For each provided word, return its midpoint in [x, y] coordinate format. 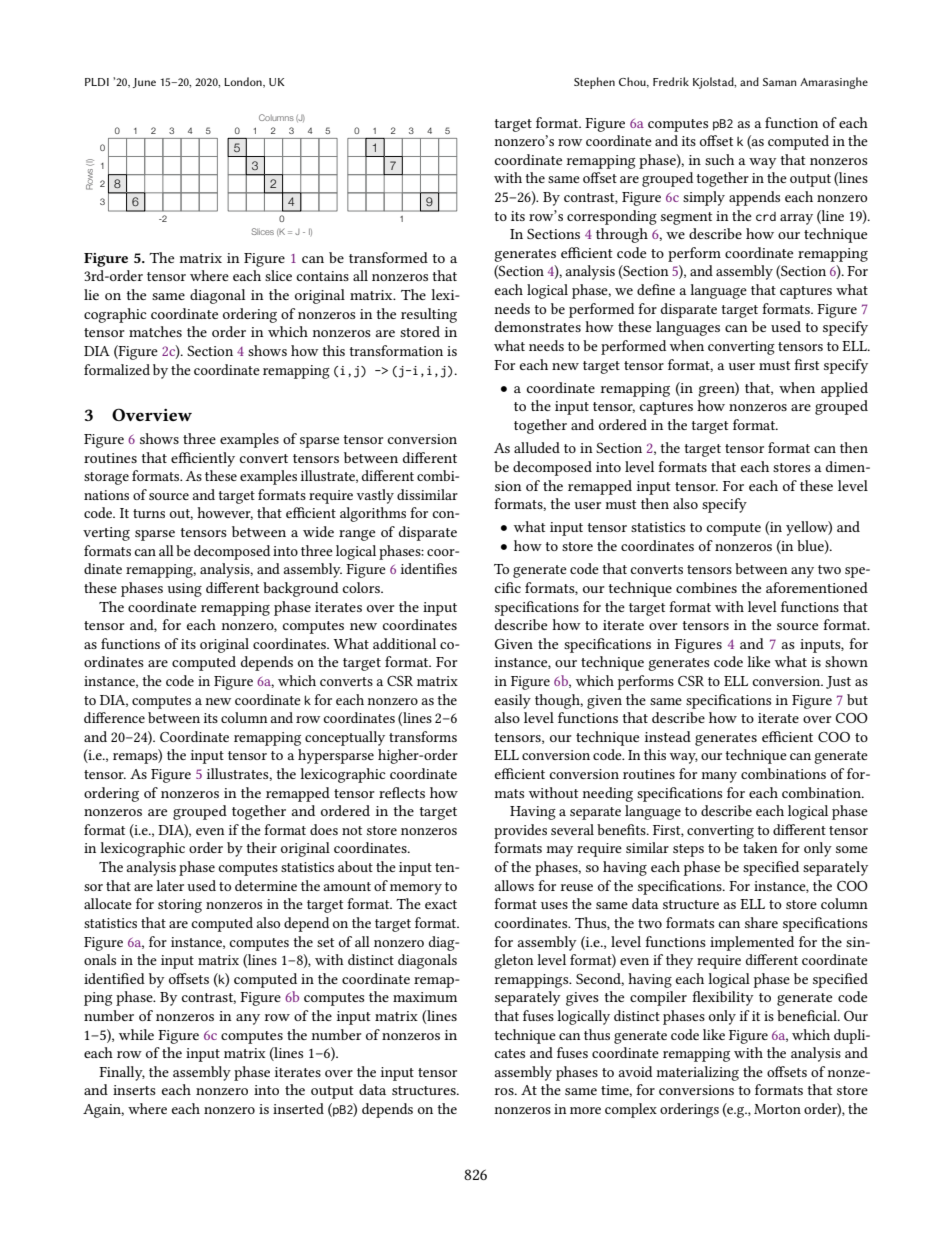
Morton [777, 1109]
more [585, 1110]
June [144, 83]
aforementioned [817, 587]
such [719, 159]
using [184, 590]
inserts [134, 1090]
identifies [429, 568]
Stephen [594, 83]
